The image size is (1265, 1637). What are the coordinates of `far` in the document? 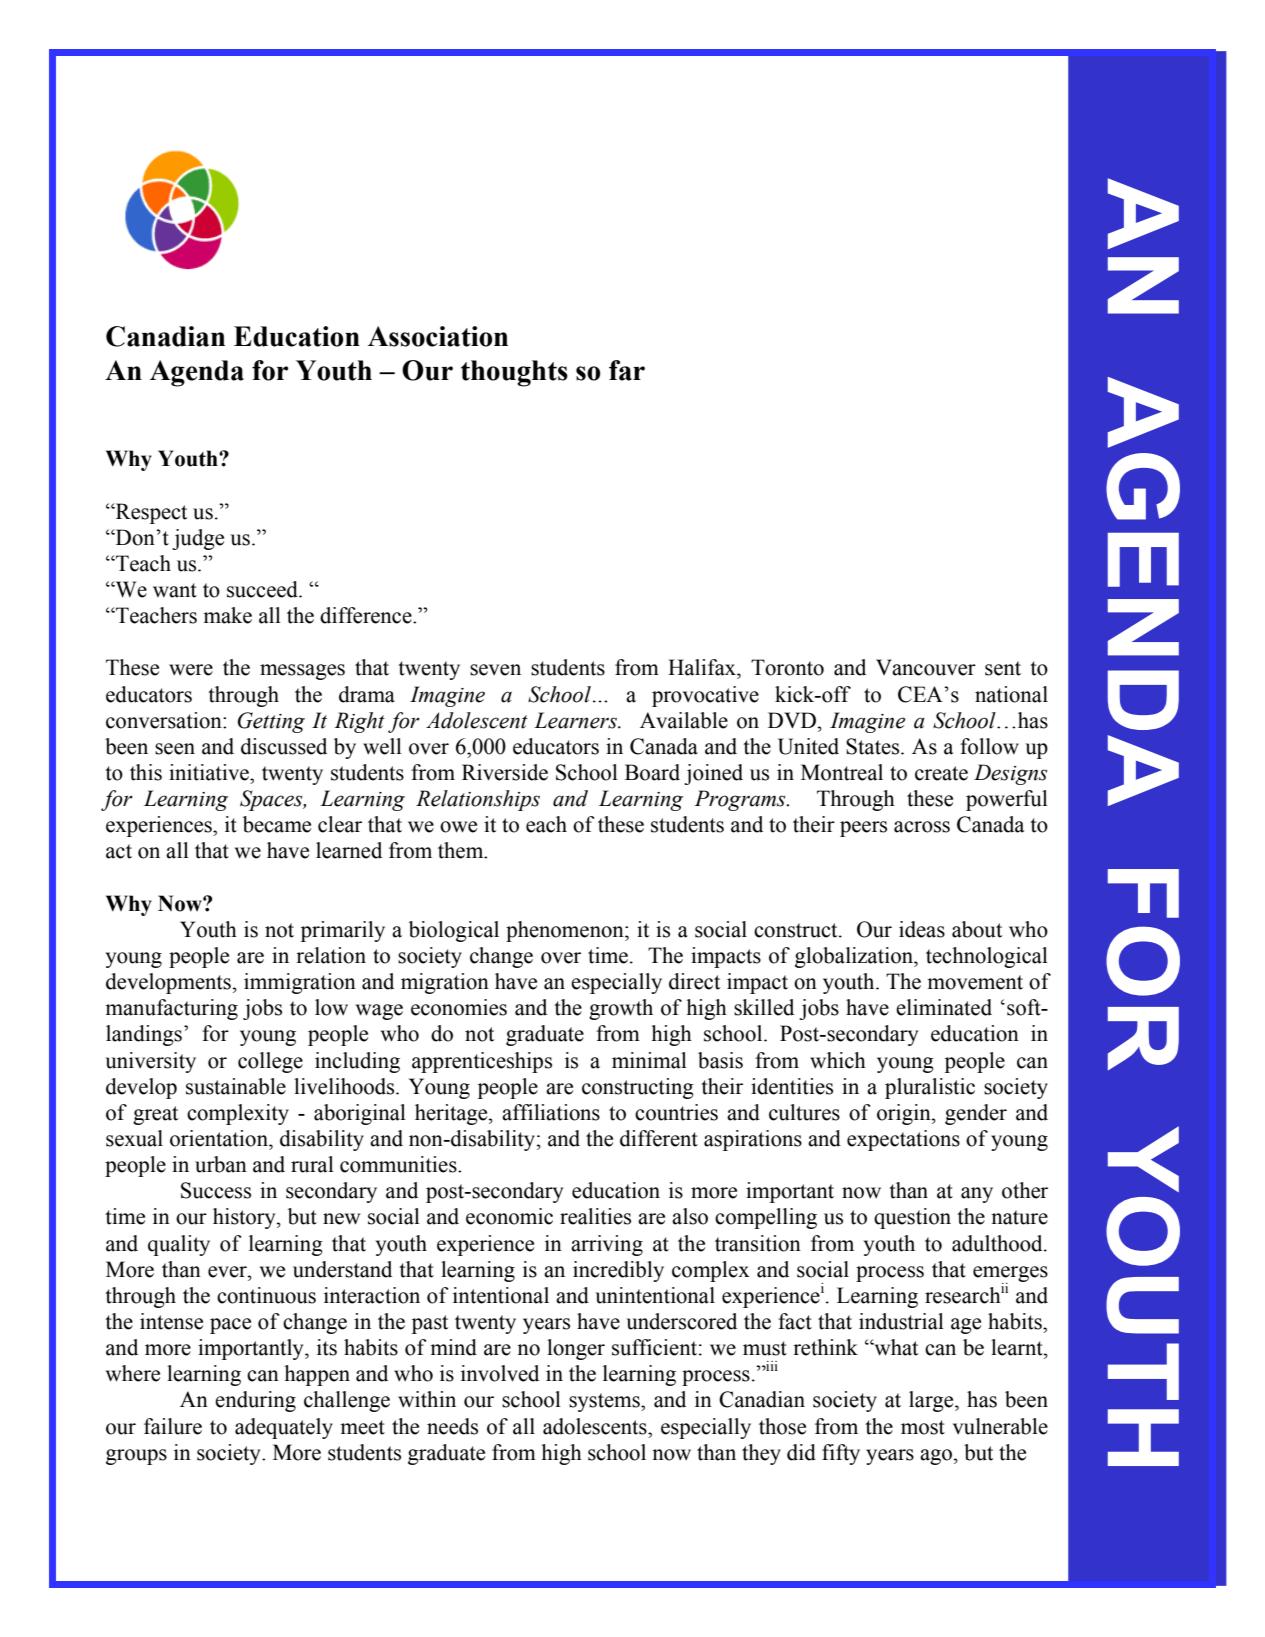 It's located at (627, 370).
